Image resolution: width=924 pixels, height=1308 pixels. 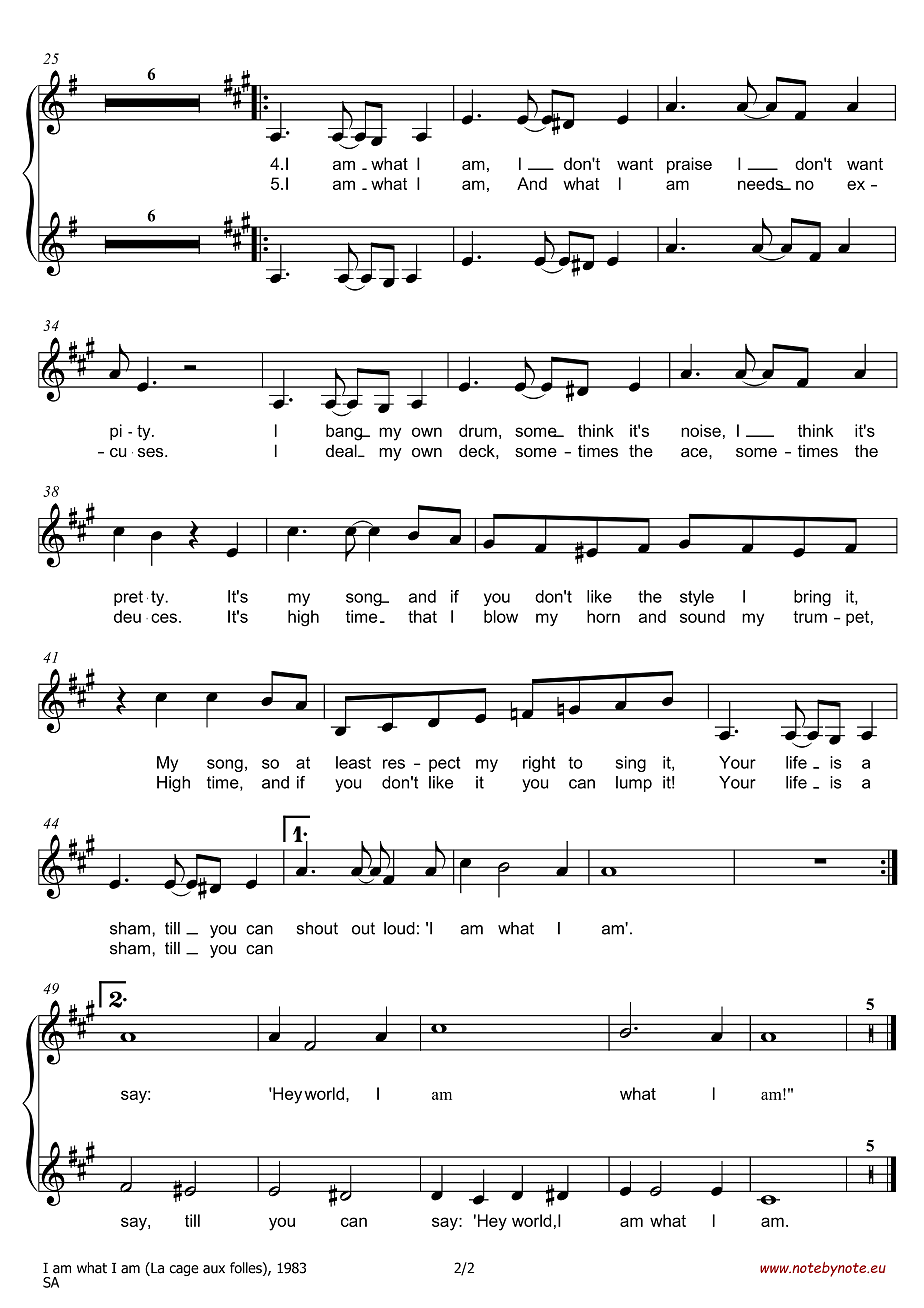 What do you see at coordinates (164, 618) in the document?
I see `ces` at bounding box center [164, 618].
